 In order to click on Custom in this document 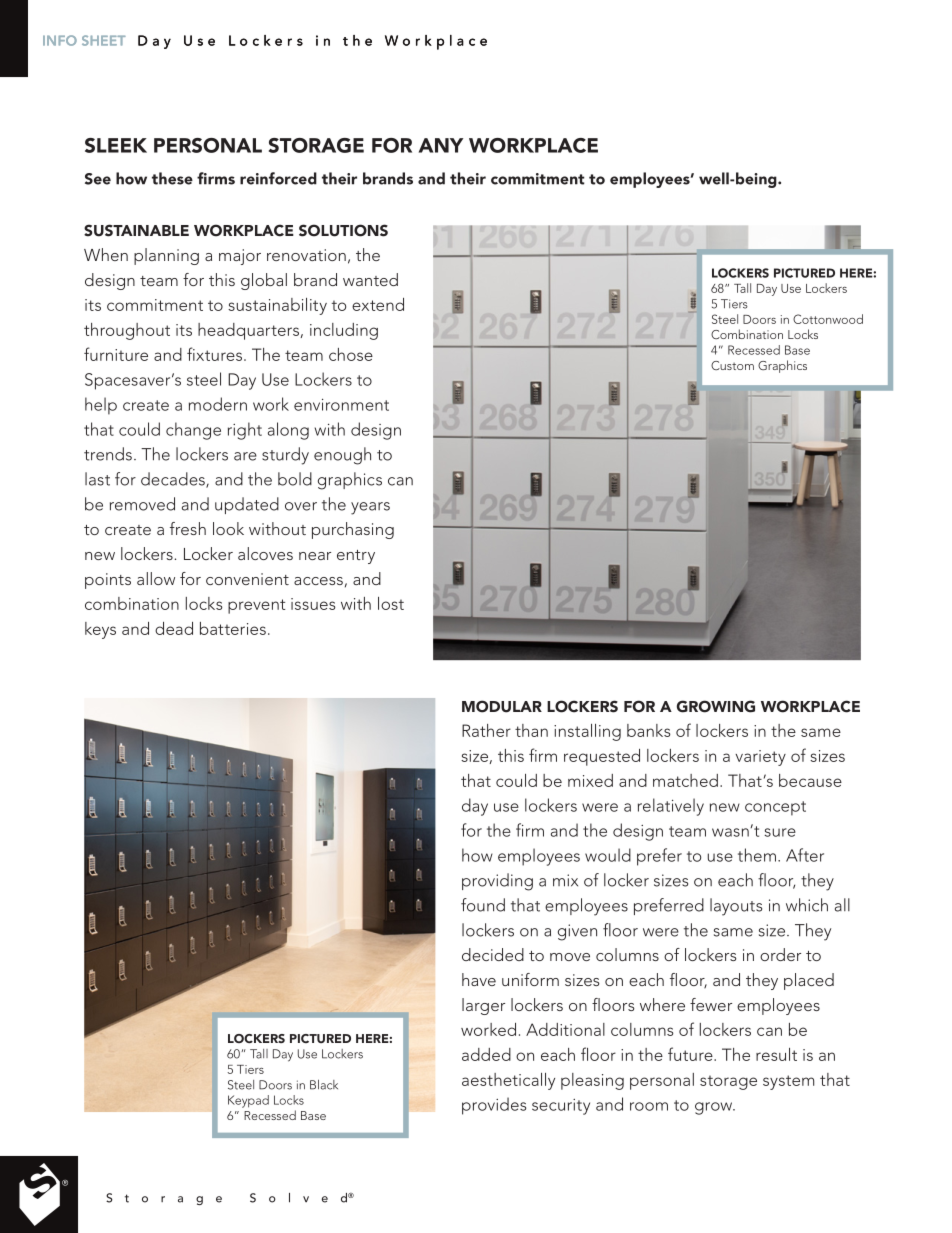, I will do `click(732, 365)`.
